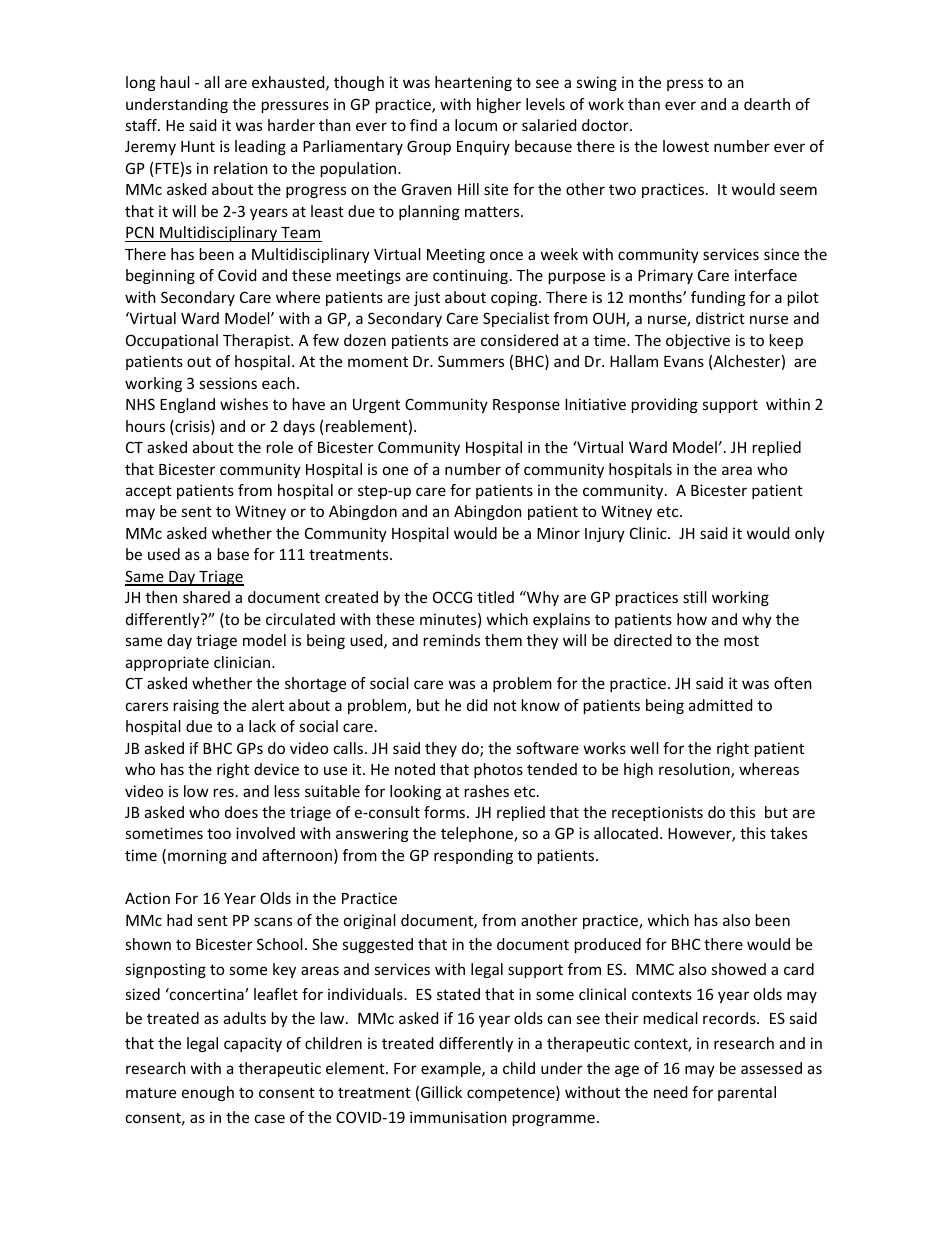 The height and width of the screenshot is (1233, 952). Describe the element at coordinates (452, 1069) in the screenshot. I see `example` at that location.
